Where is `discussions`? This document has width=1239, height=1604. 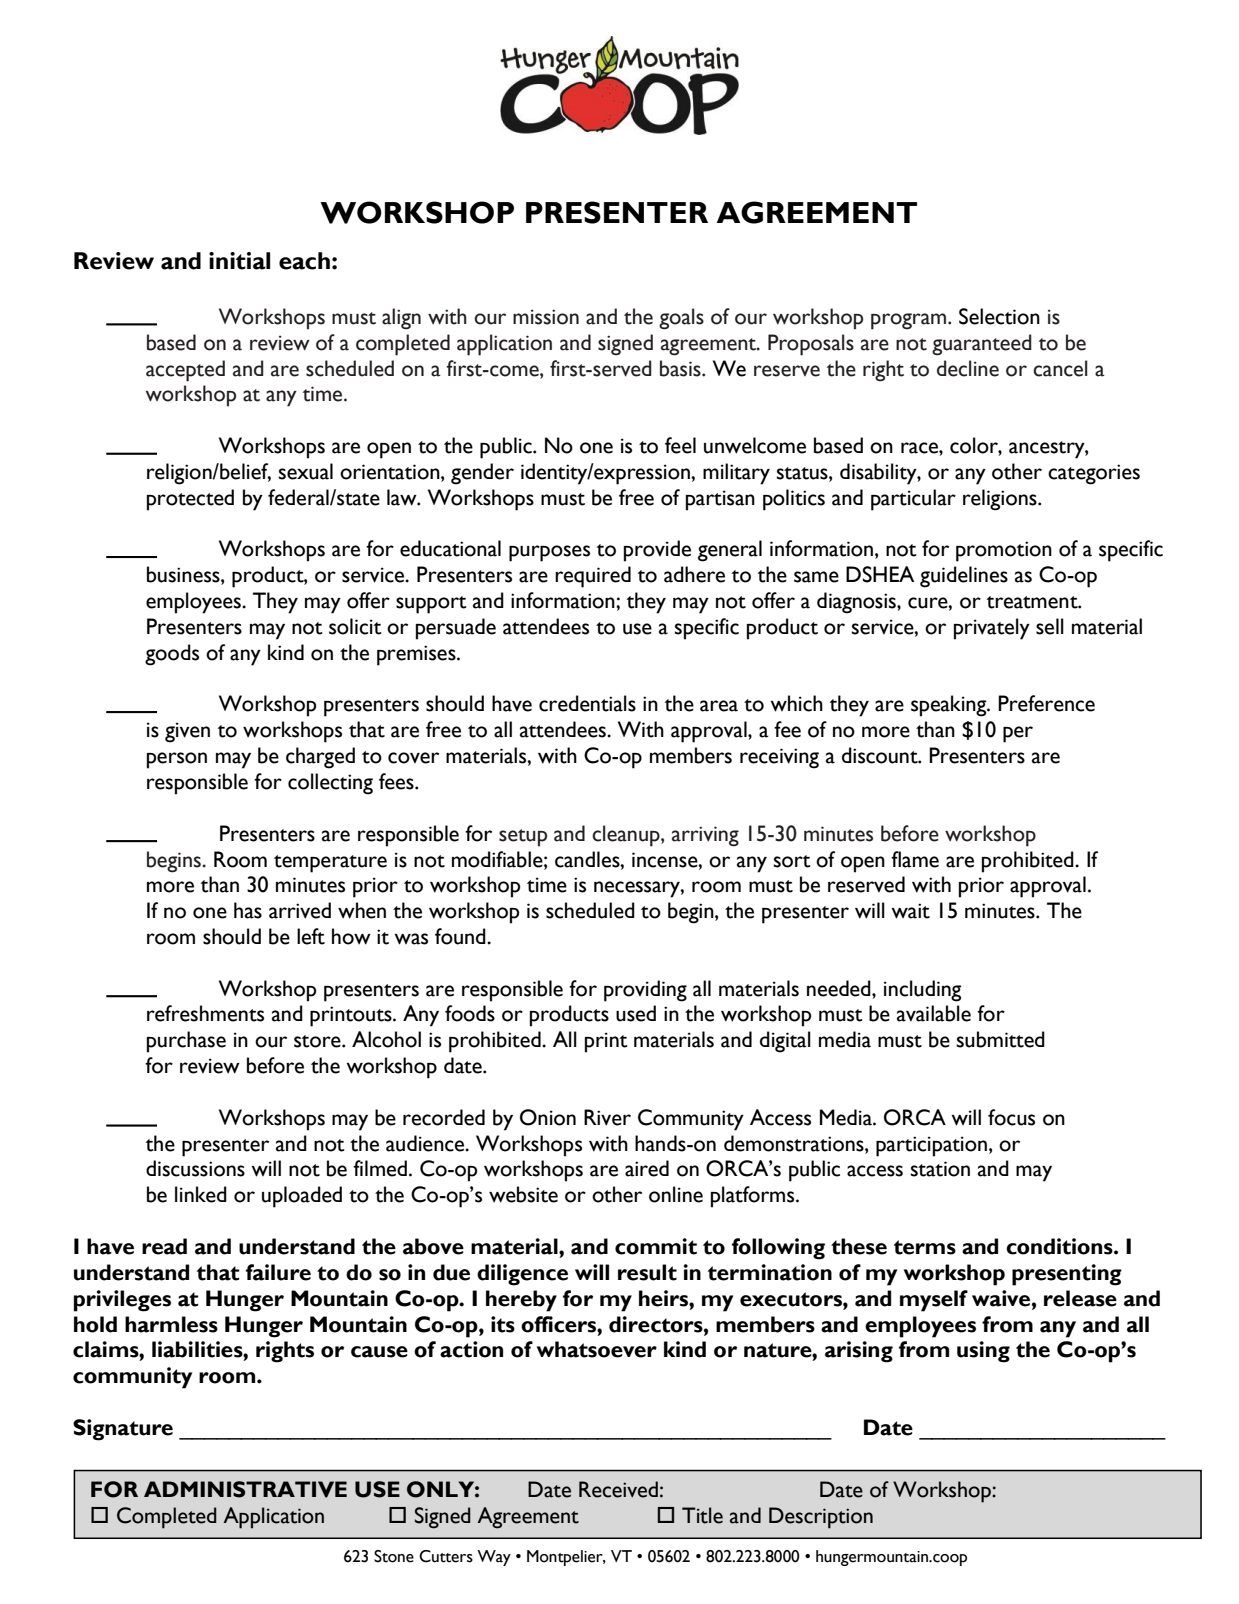
discussions is located at coordinates (195, 1168).
